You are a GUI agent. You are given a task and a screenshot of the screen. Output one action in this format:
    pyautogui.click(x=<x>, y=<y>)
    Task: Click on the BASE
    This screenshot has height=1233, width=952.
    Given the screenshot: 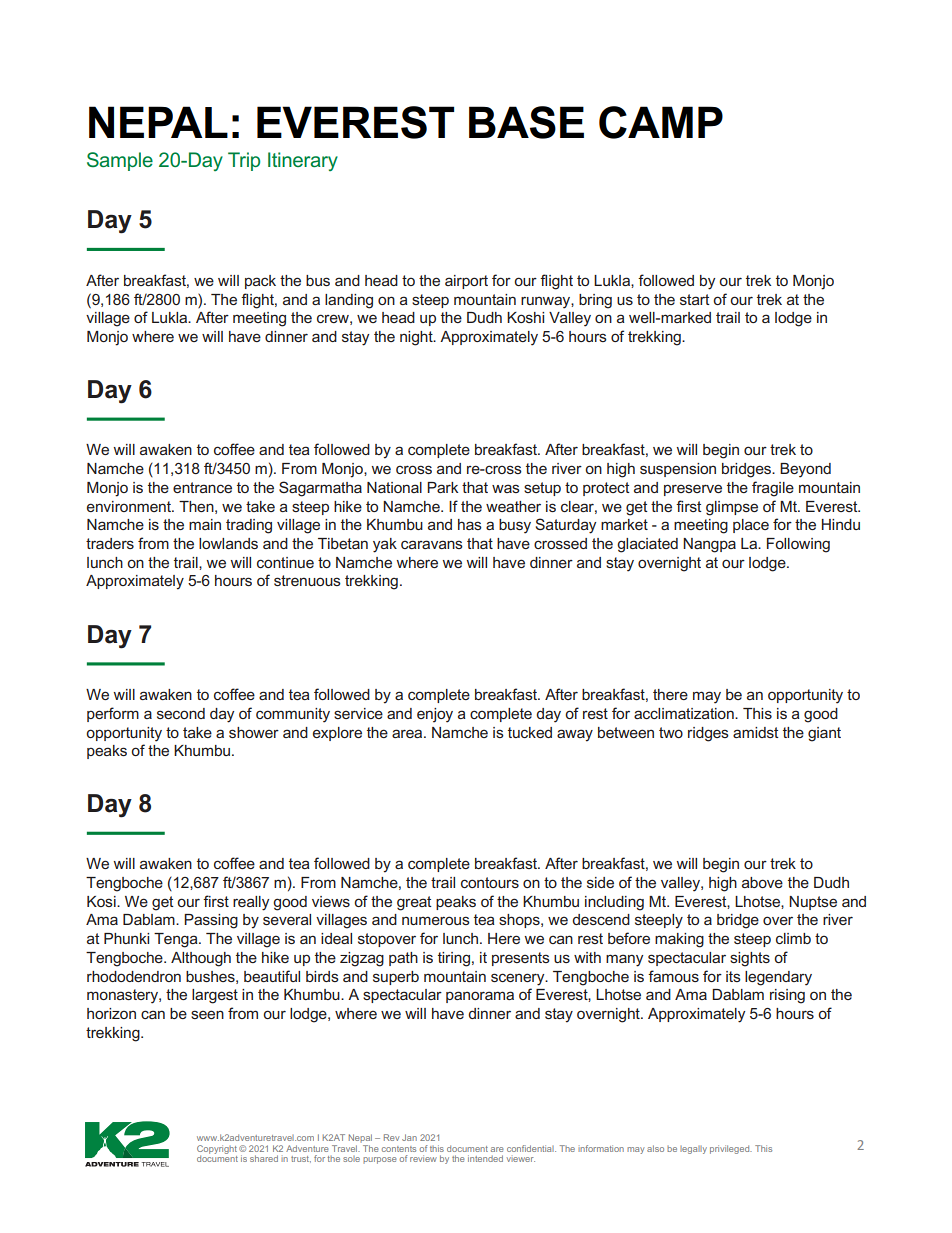 What is the action you would take?
    pyautogui.click(x=526, y=122)
